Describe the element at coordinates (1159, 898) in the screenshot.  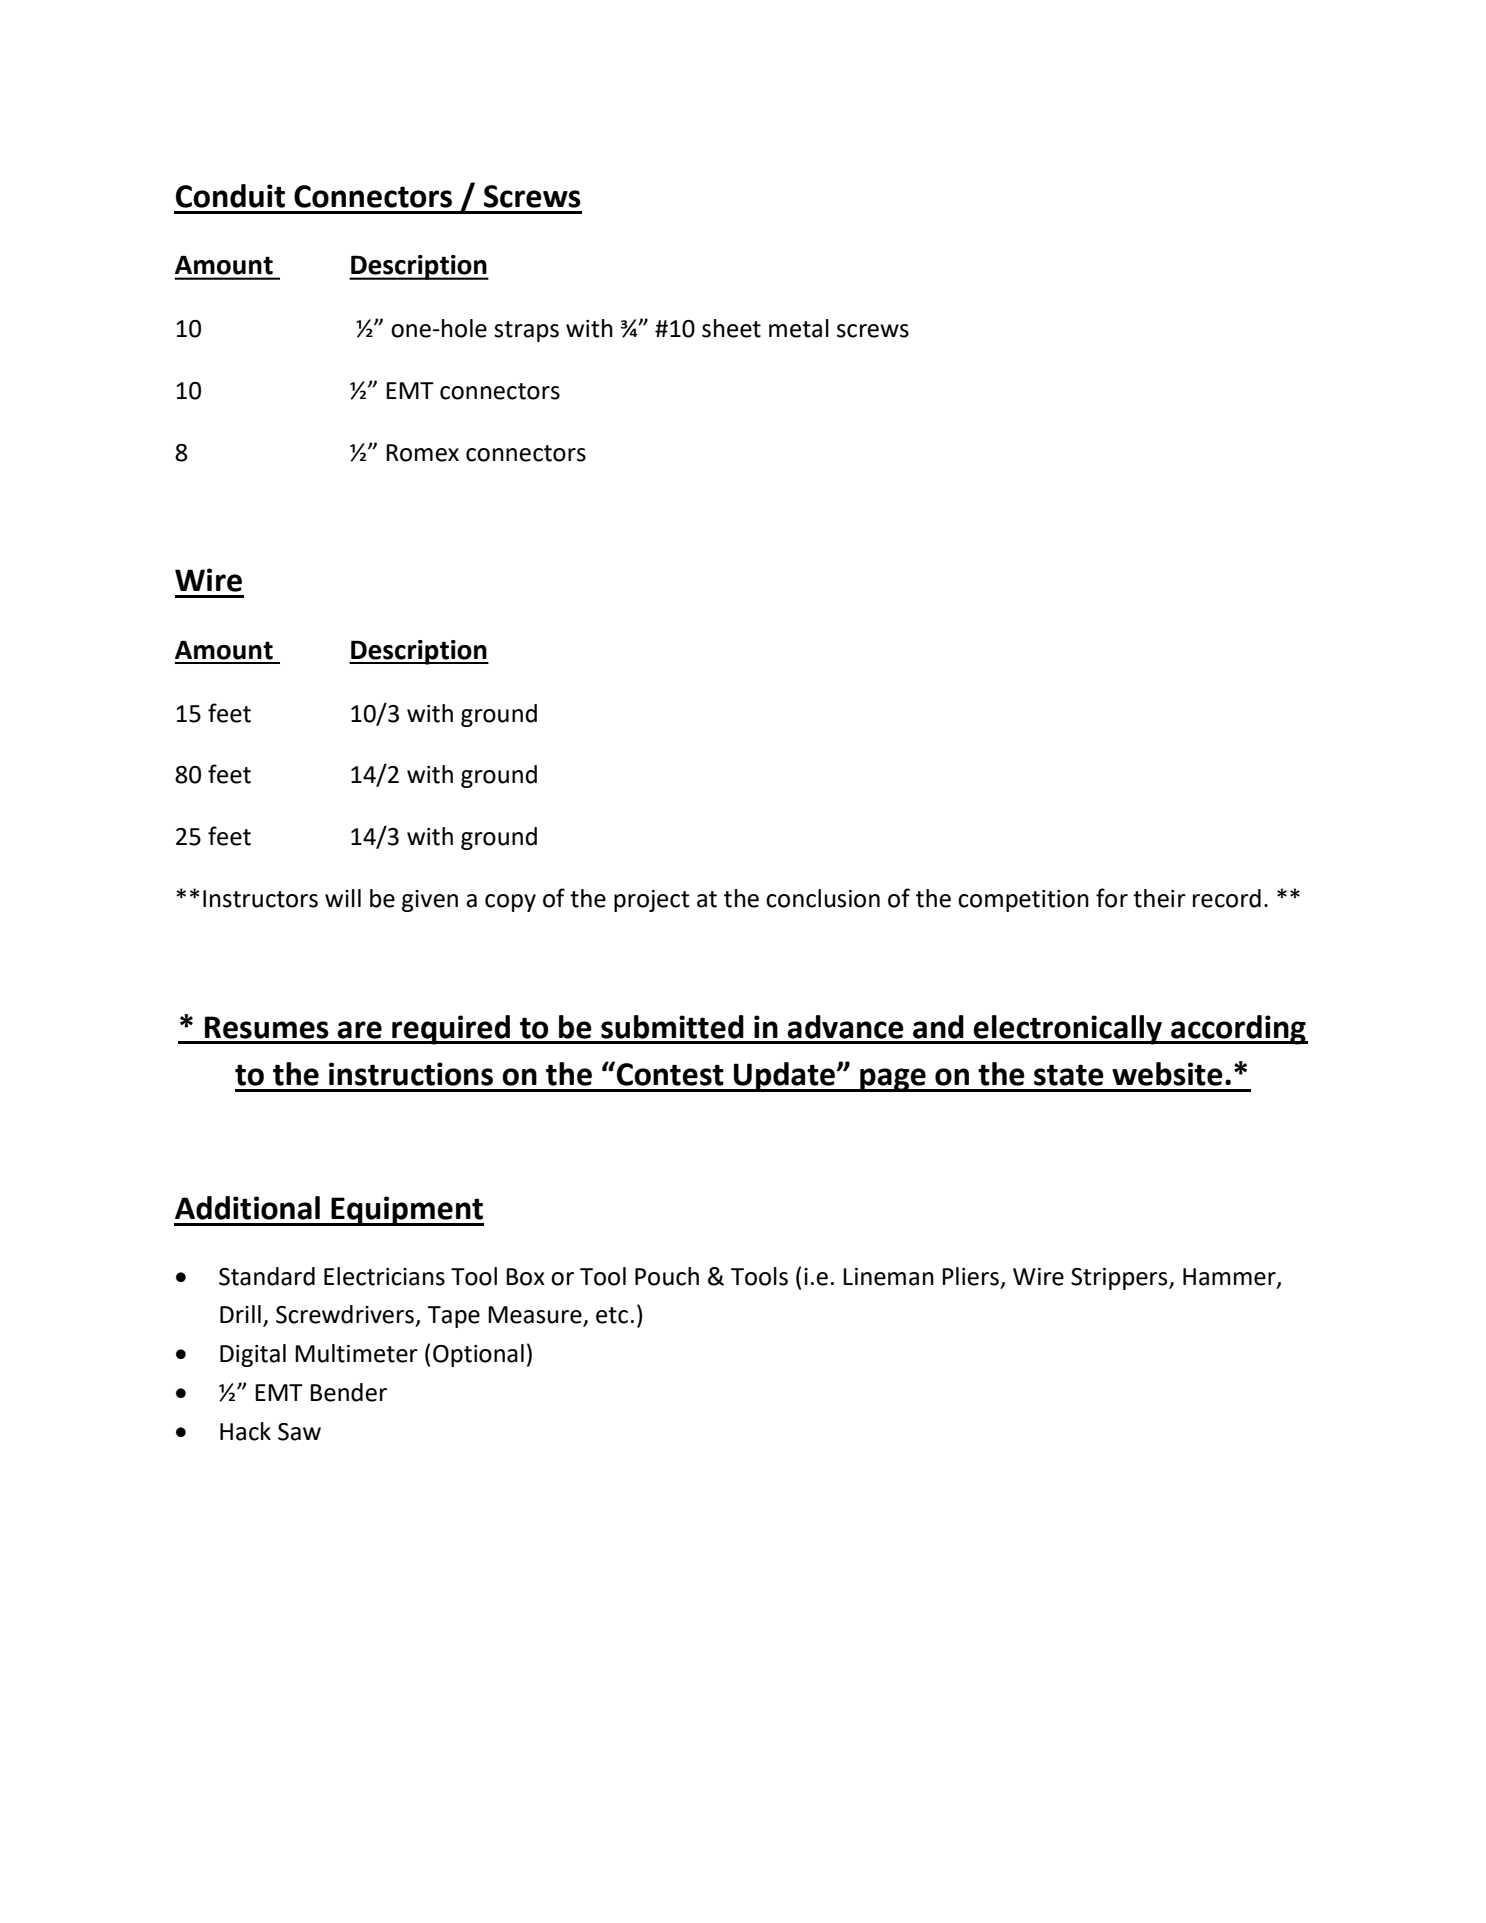
I see `their` at that location.
